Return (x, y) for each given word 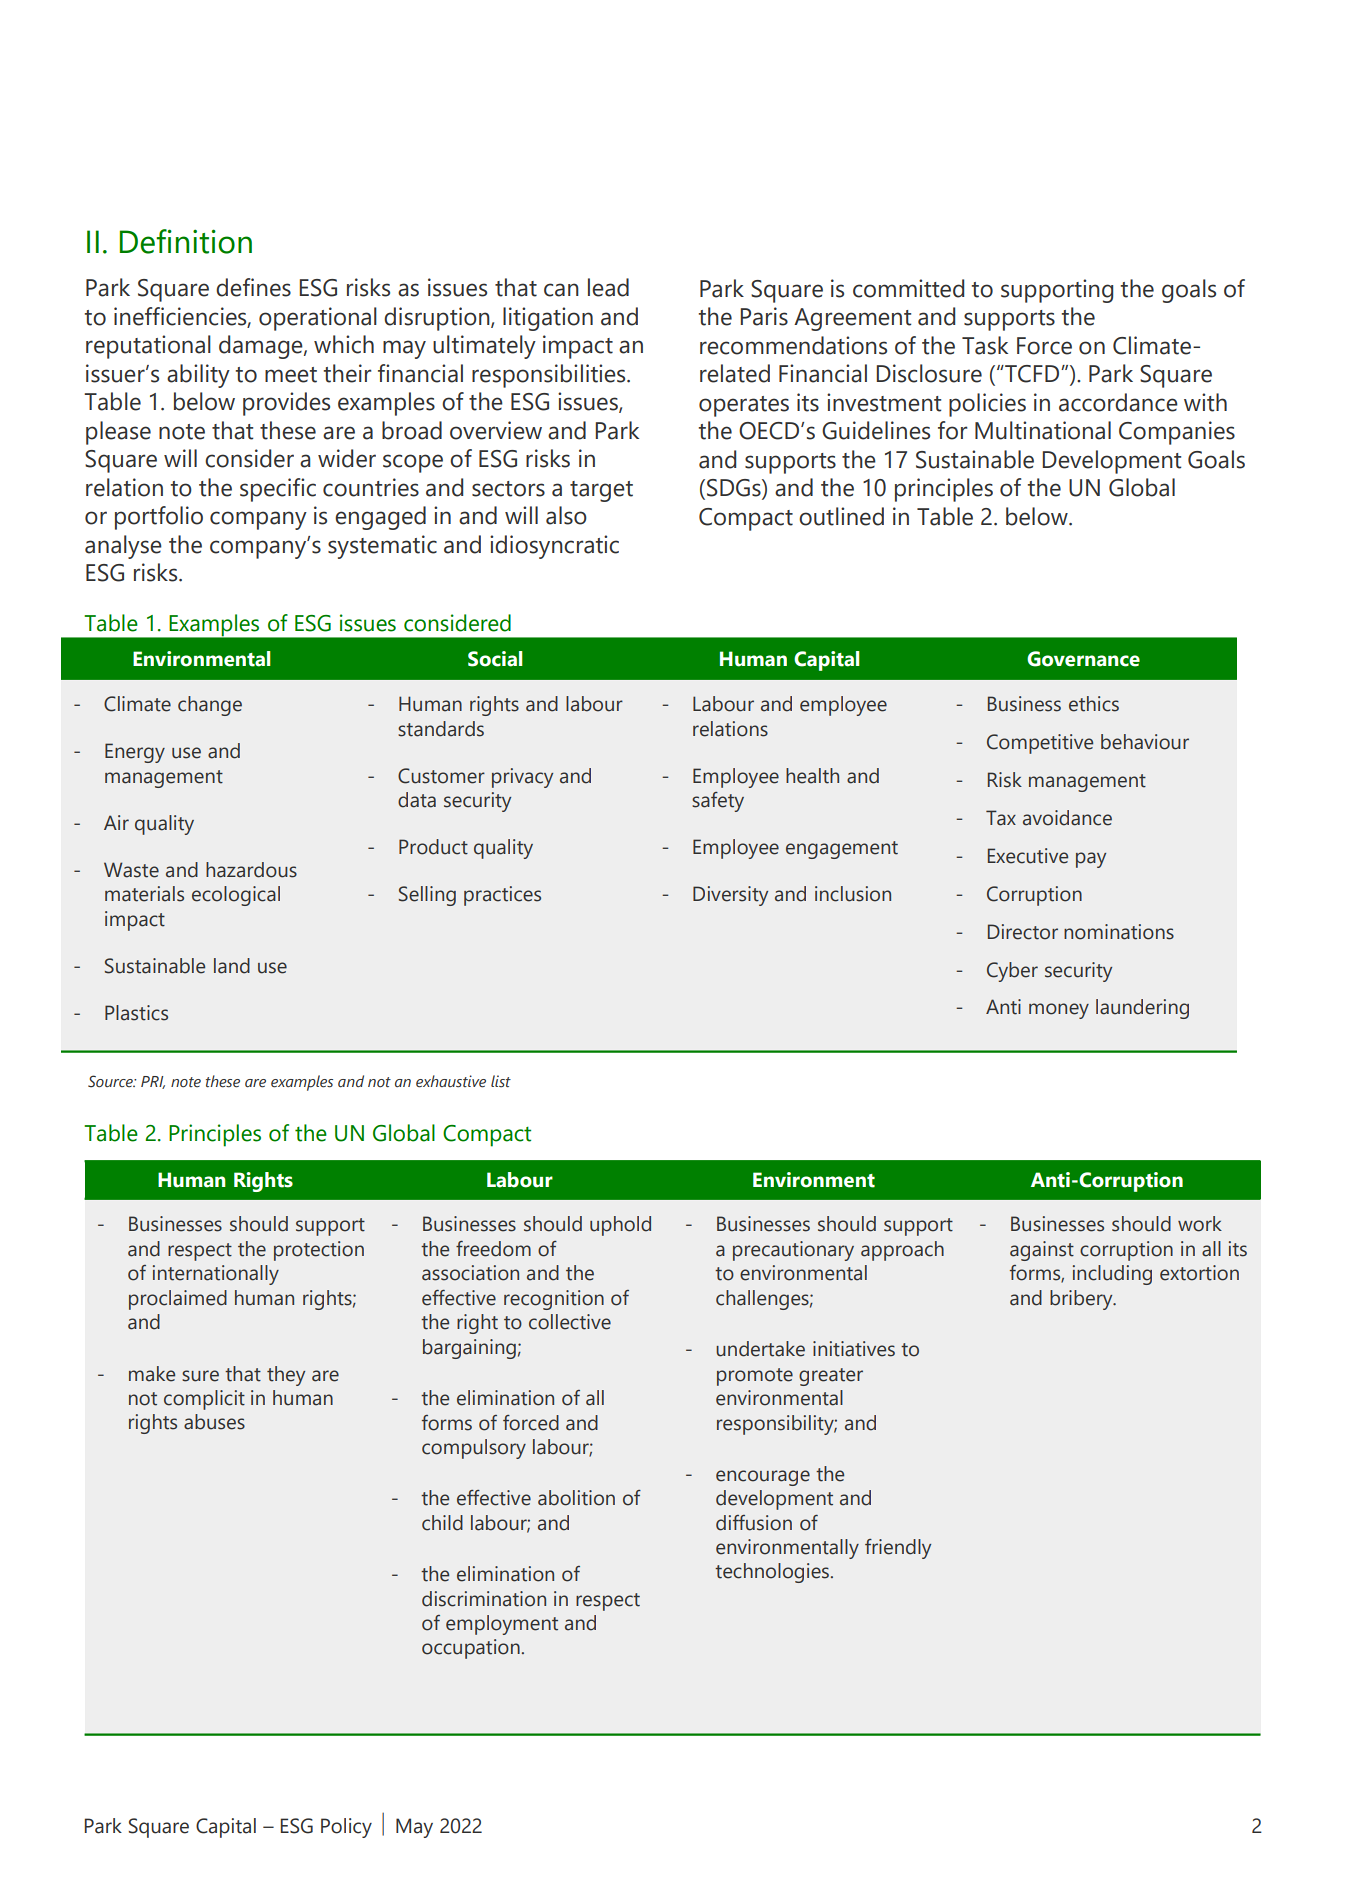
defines (253, 287)
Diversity (730, 896)
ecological (236, 896)
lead (608, 287)
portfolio (159, 518)
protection (319, 1251)
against (1042, 1251)
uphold (620, 1226)
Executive (1028, 856)
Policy (346, 1828)
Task (985, 345)
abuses (214, 1422)
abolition (576, 1498)
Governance (1083, 659)
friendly (898, 1549)
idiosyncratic (554, 547)
